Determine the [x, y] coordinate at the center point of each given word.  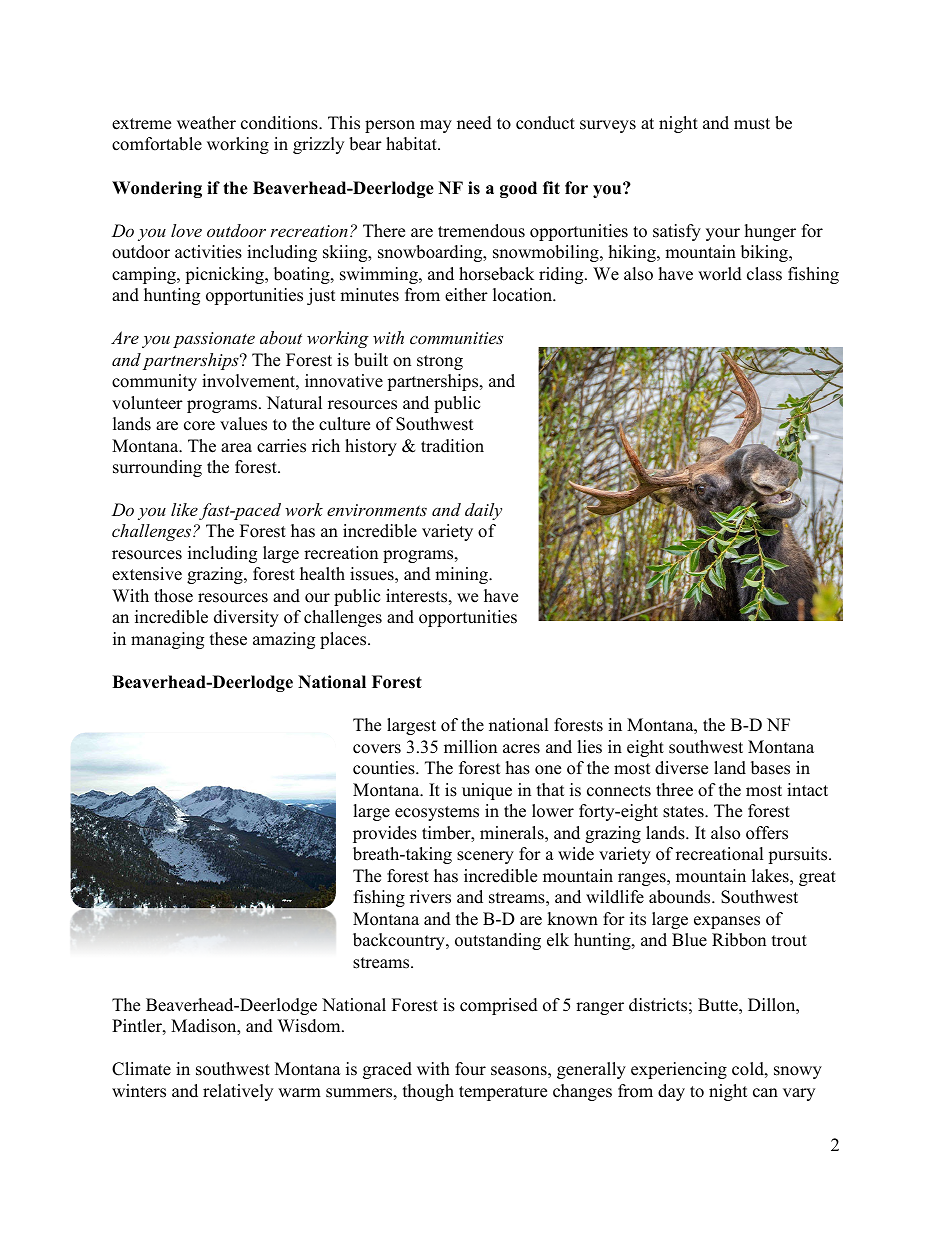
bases [770, 768]
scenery [485, 857]
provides [385, 834]
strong [440, 362]
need [474, 123]
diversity [246, 618]
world [720, 274]
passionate [214, 340]
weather [206, 123]
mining [462, 575]
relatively [238, 1092]
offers [767, 833]
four [470, 1069]
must [752, 124]
